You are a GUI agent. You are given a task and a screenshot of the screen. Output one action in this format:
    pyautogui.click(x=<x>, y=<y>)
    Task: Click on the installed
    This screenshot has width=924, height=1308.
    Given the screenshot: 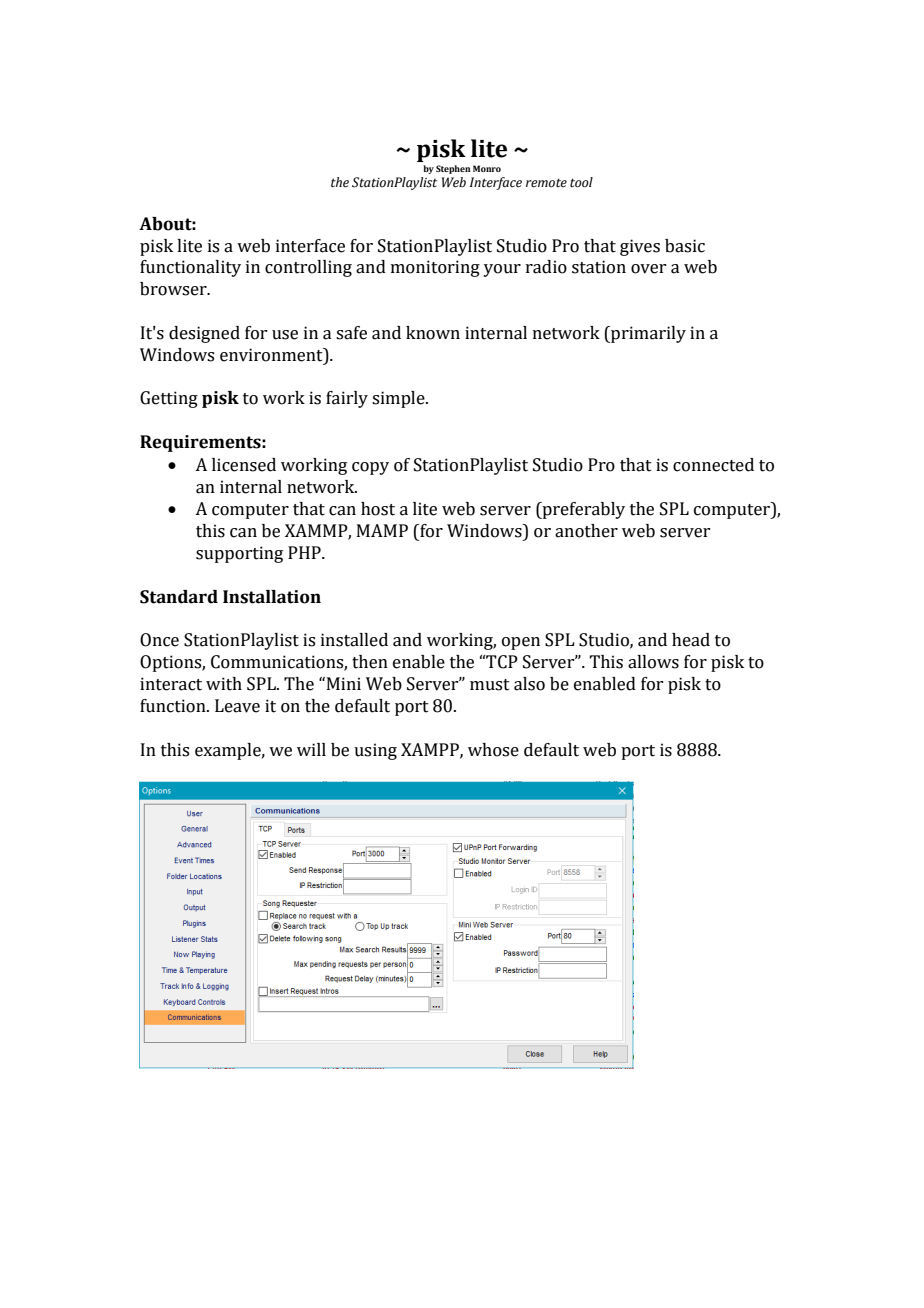 What is the action you would take?
    pyautogui.click(x=354, y=640)
